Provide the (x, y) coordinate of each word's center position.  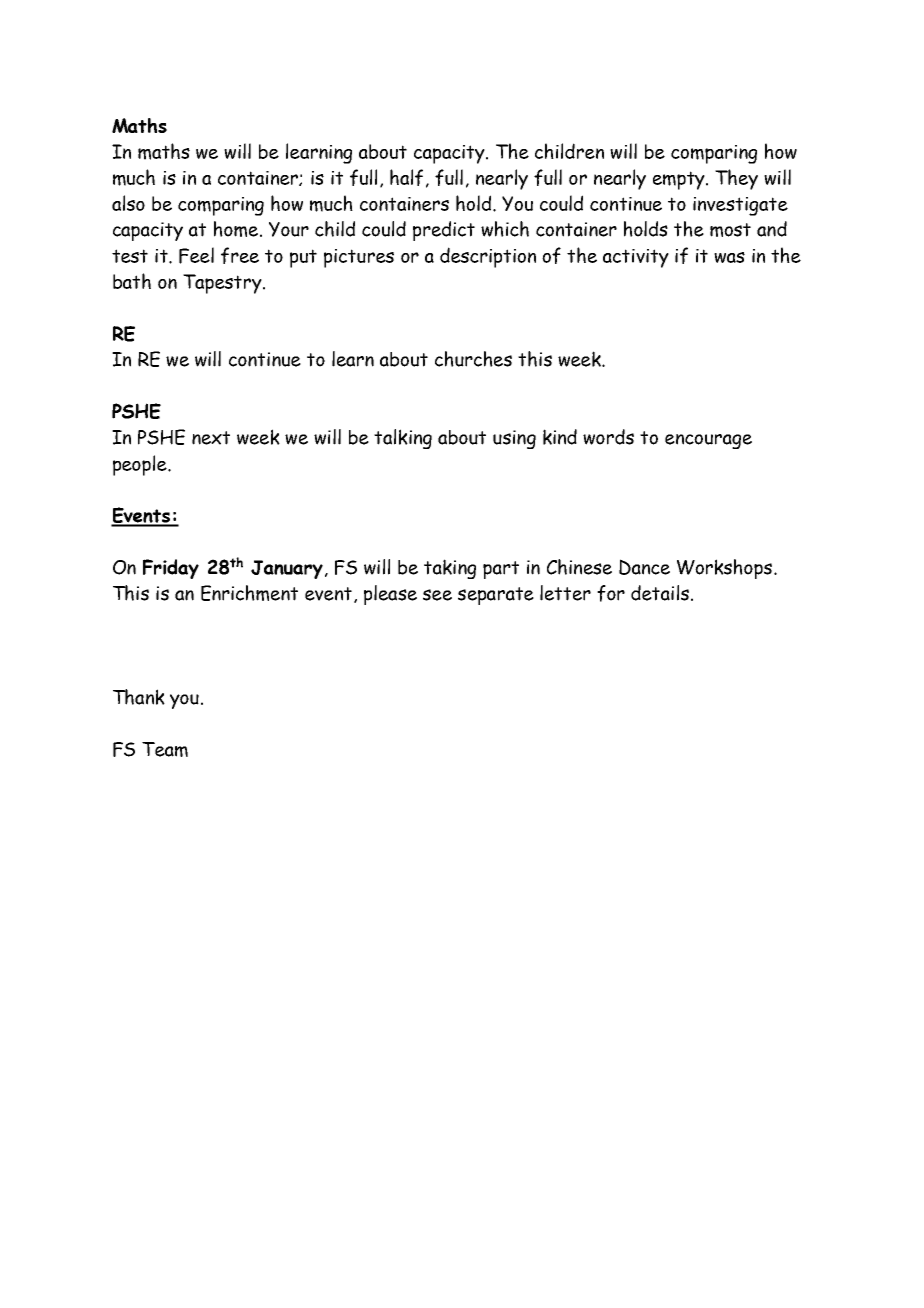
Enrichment (249, 593)
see (437, 595)
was (729, 257)
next (211, 438)
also (128, 203)
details (660, 593)
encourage (708, 441)
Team (165, 749)
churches (473, 359)
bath (132, 281)
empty (680, 180)
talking (403, 439)
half (406, 177)
